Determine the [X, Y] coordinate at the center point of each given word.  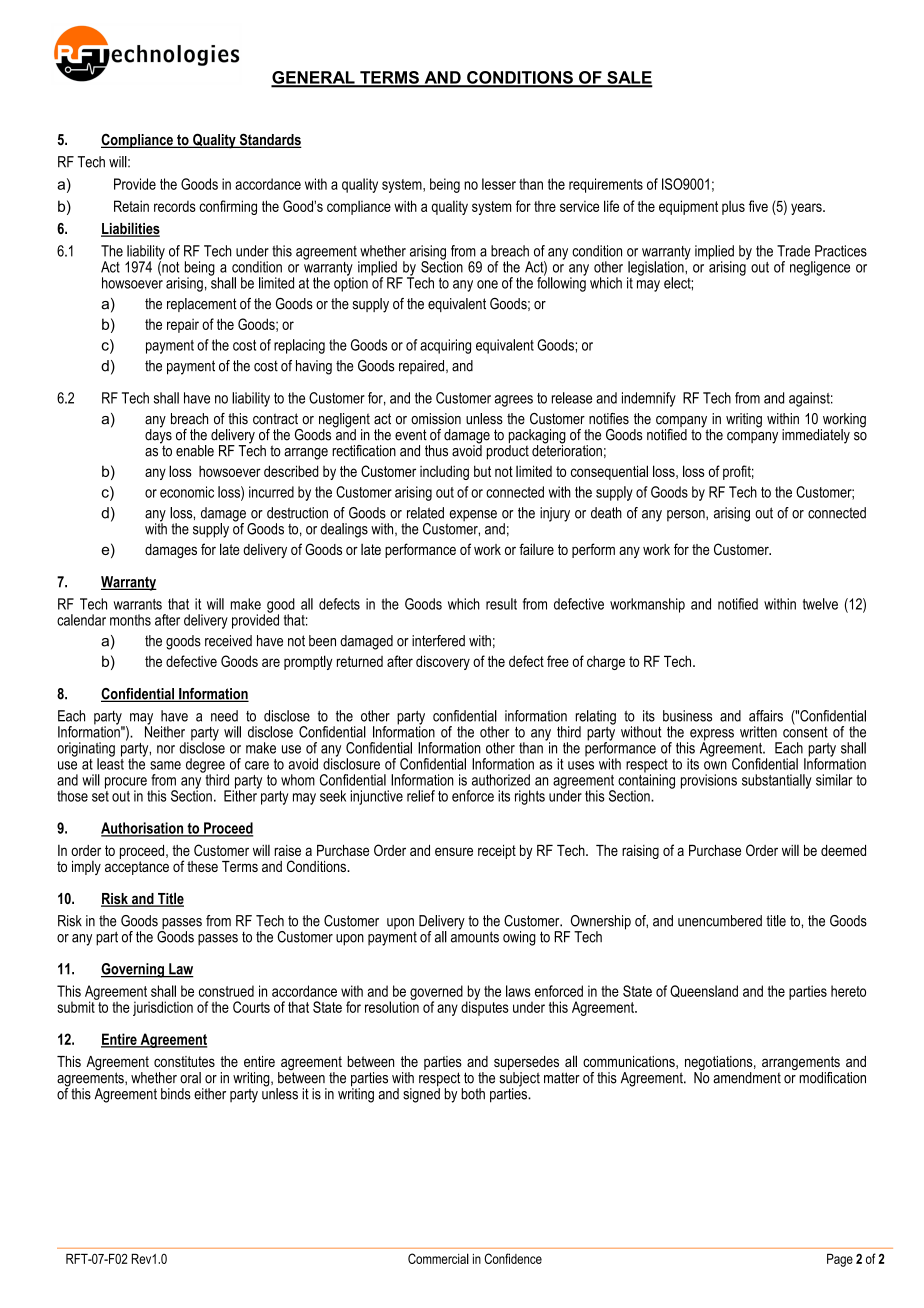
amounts [475, 936]
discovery [443, 662]
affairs [766, 716]
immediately [816, 436]
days [158, 435]
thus [436, 451]
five [758, 206]
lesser [499, 184]
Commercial [438, 1258]
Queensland [704, 991]
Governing [133, 970]
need [224, 716]
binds [176, 1094]
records [175, 206]
